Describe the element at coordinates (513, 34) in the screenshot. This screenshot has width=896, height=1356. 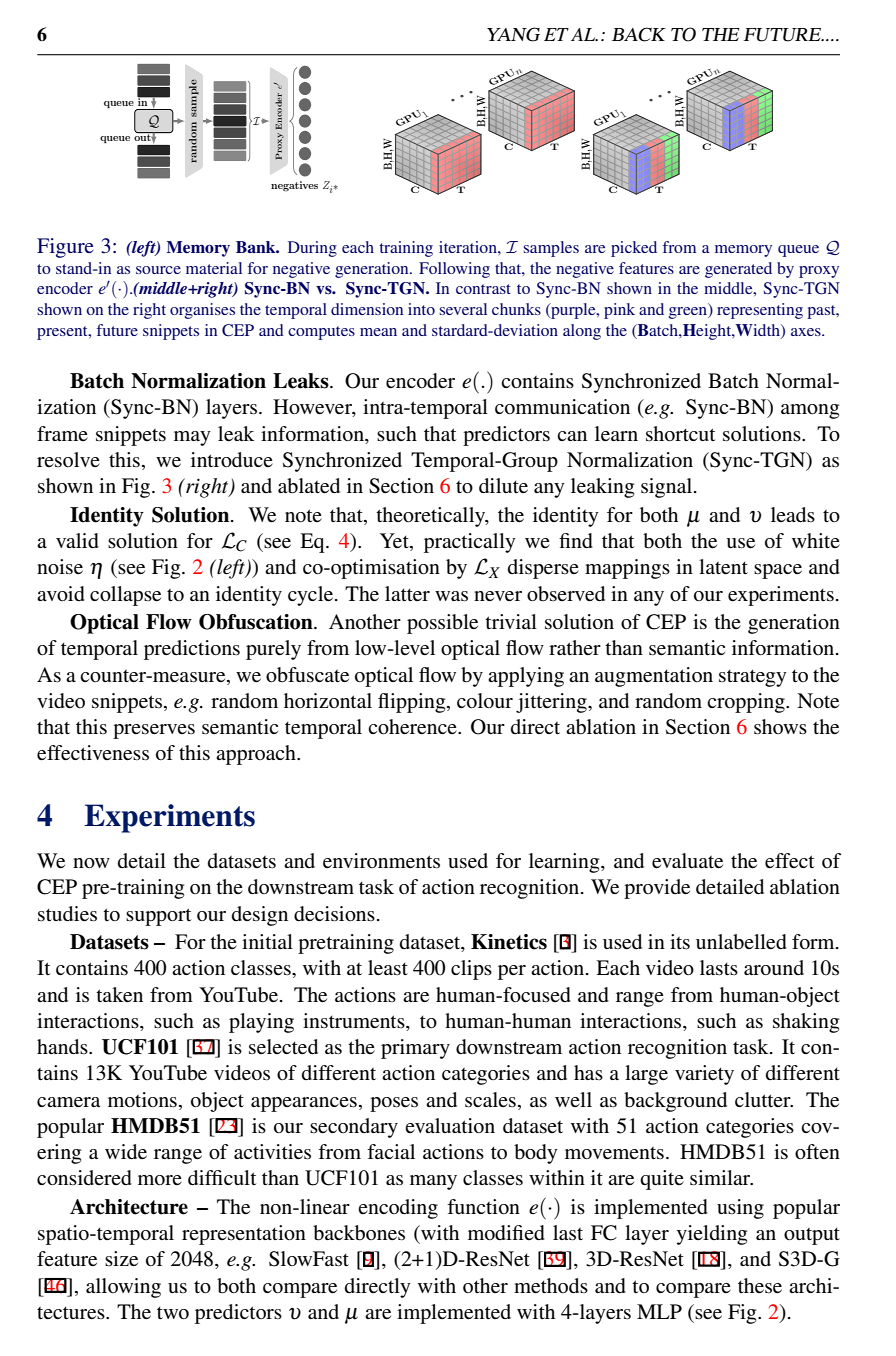
I see `YANG` at that location.
